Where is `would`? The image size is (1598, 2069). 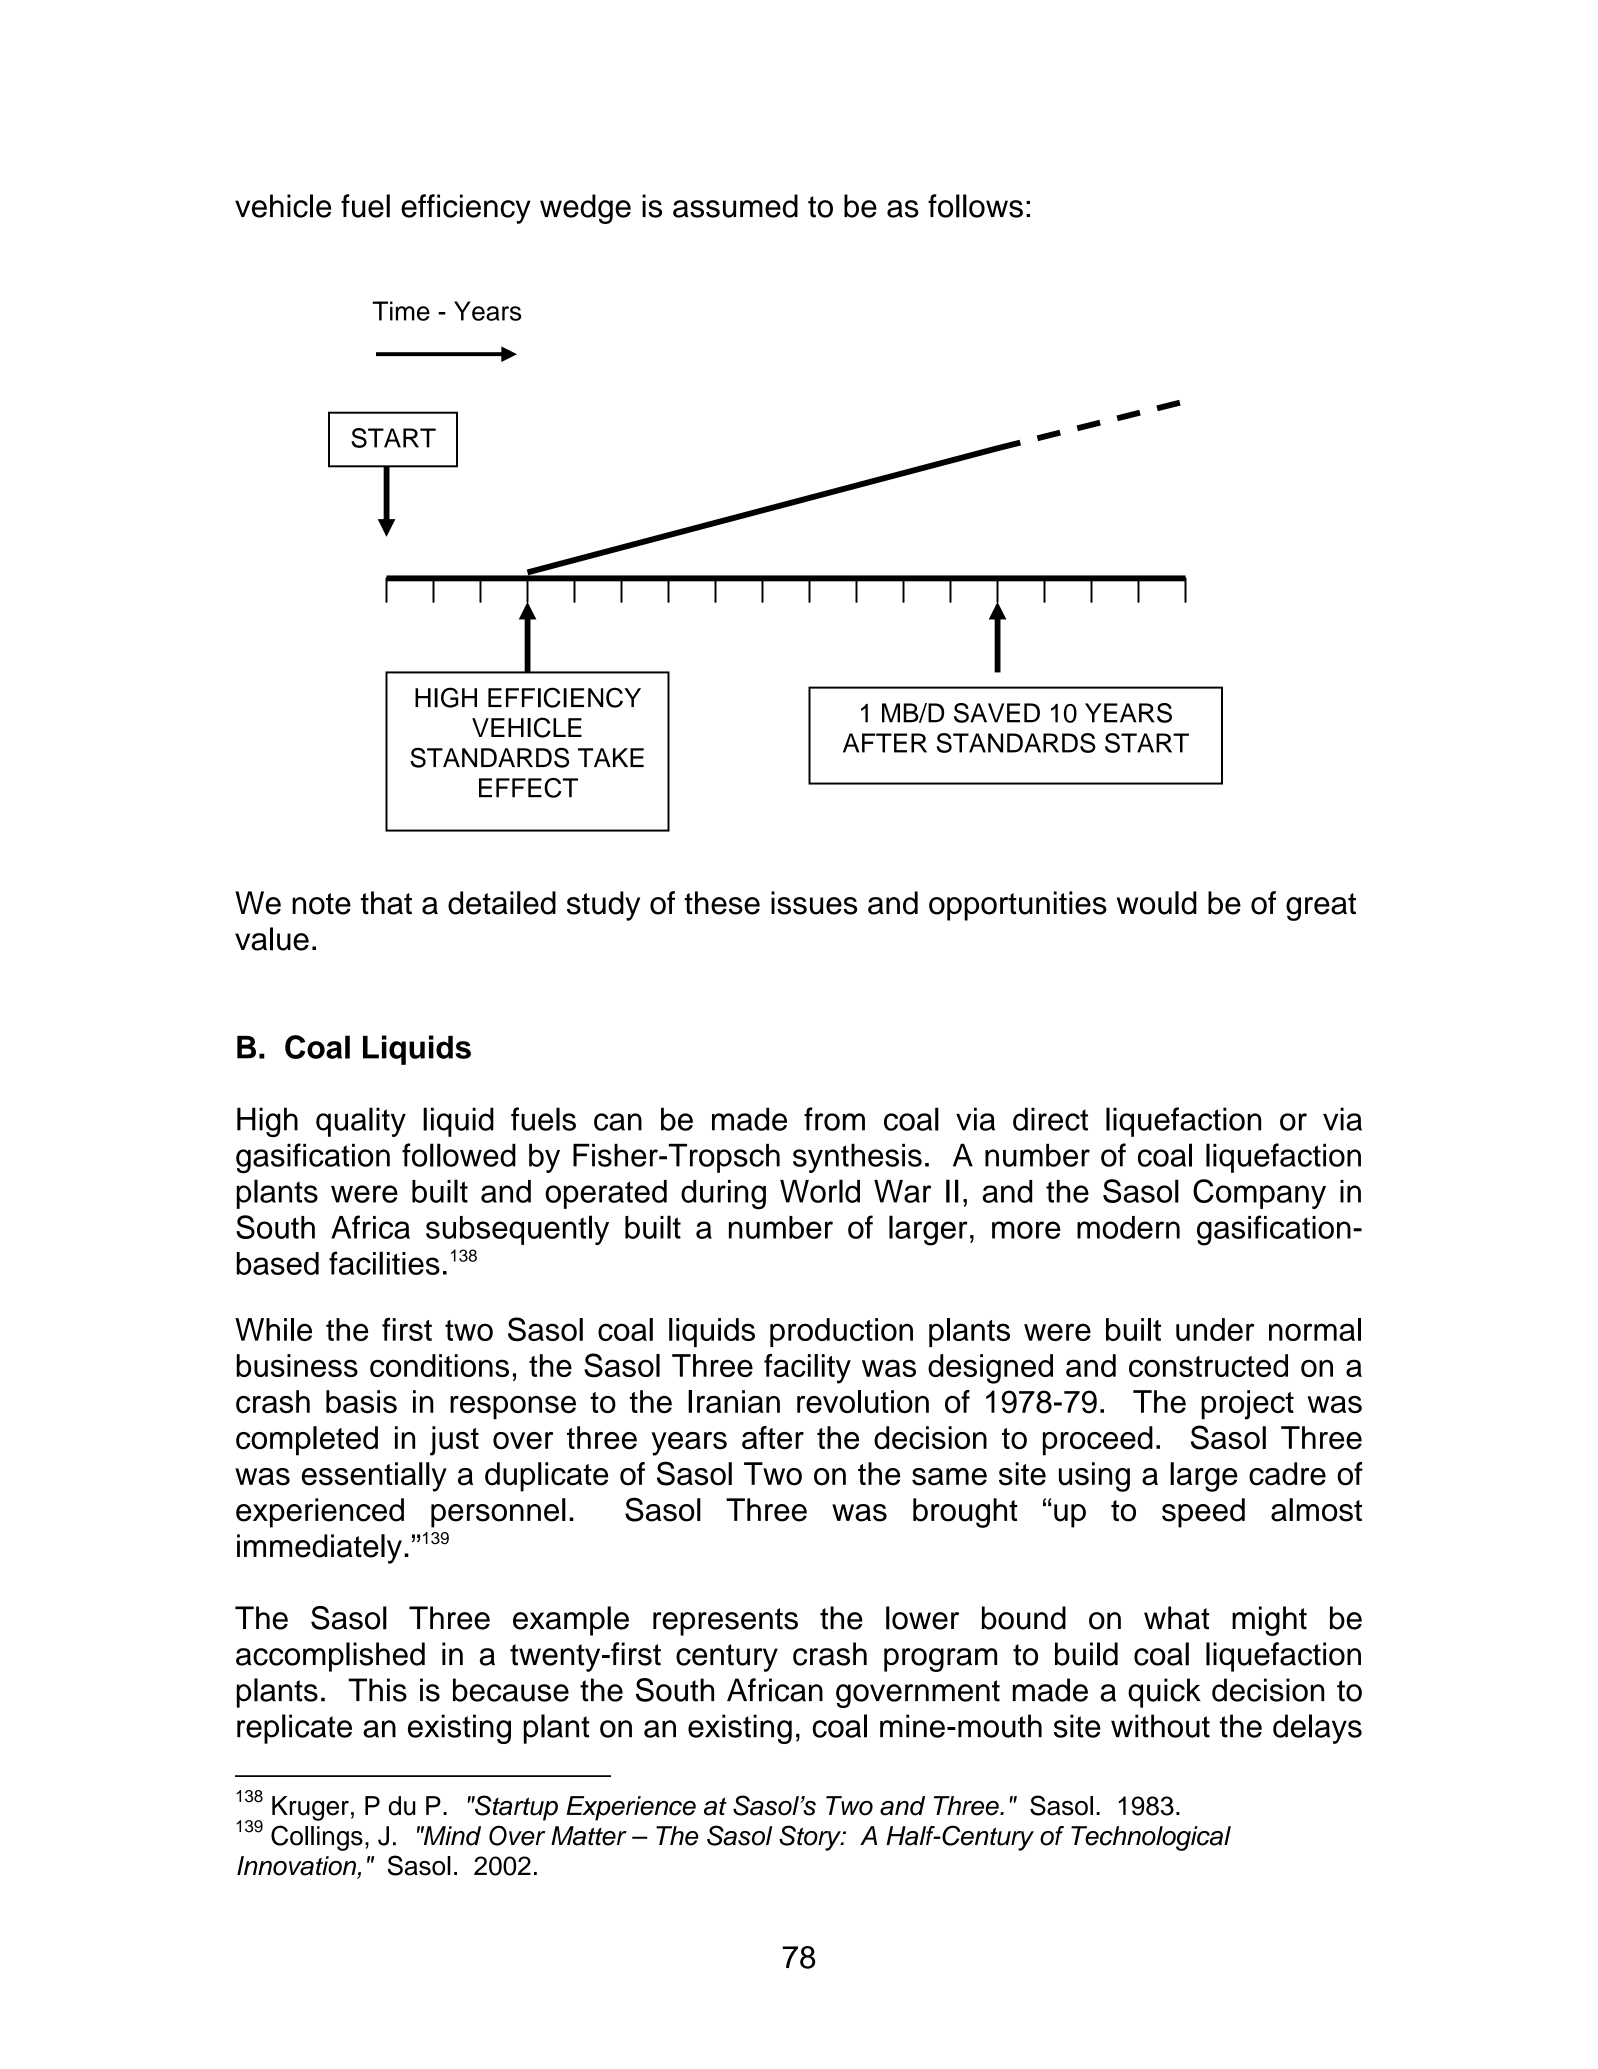 would is located at coordinates (1157, 903).
